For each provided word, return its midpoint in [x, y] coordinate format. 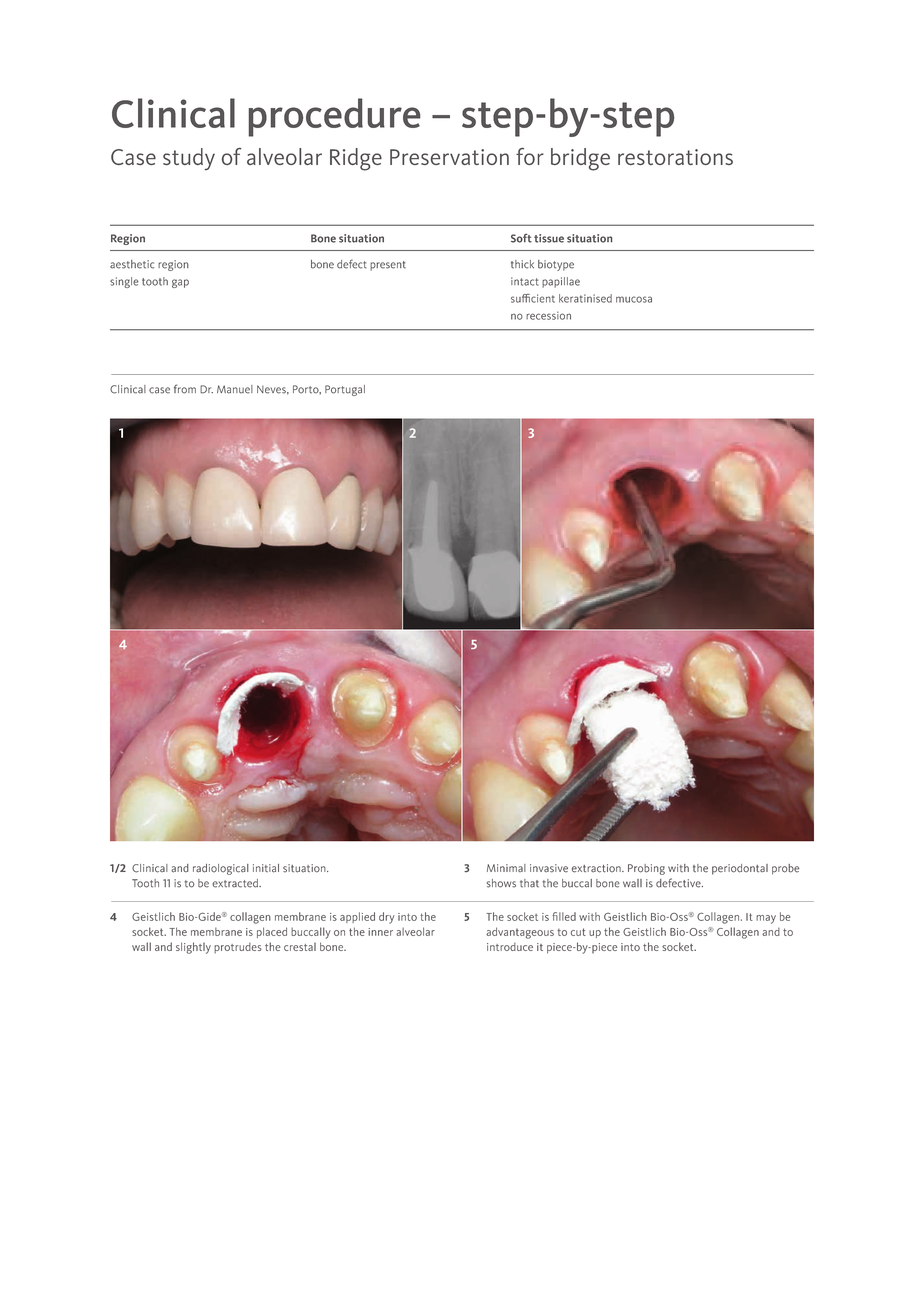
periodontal [740, 869]
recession [548, 315]
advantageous [520, 933]
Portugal [345, 390]
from [185, 389]
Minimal [506, 868]
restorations [675, 157]
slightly [193, 948]
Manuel [235, 389]
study [189, 159]
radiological [221, 869]
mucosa [634, 299]
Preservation [449, 157]
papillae [561, 282]
